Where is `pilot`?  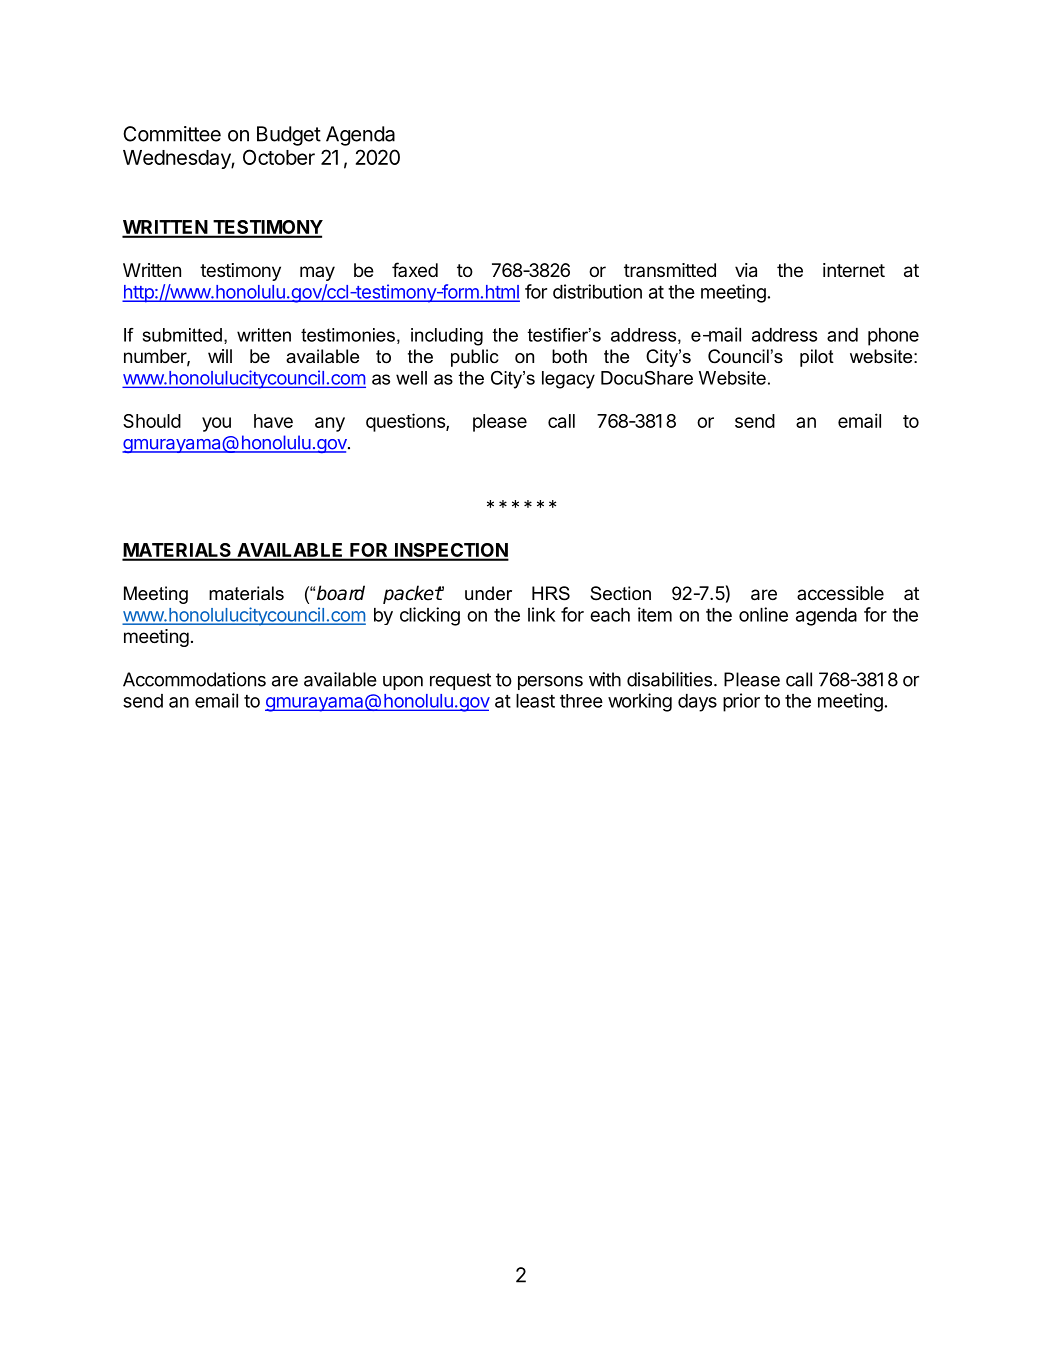
pilot is located at coordinates (817, 358).
